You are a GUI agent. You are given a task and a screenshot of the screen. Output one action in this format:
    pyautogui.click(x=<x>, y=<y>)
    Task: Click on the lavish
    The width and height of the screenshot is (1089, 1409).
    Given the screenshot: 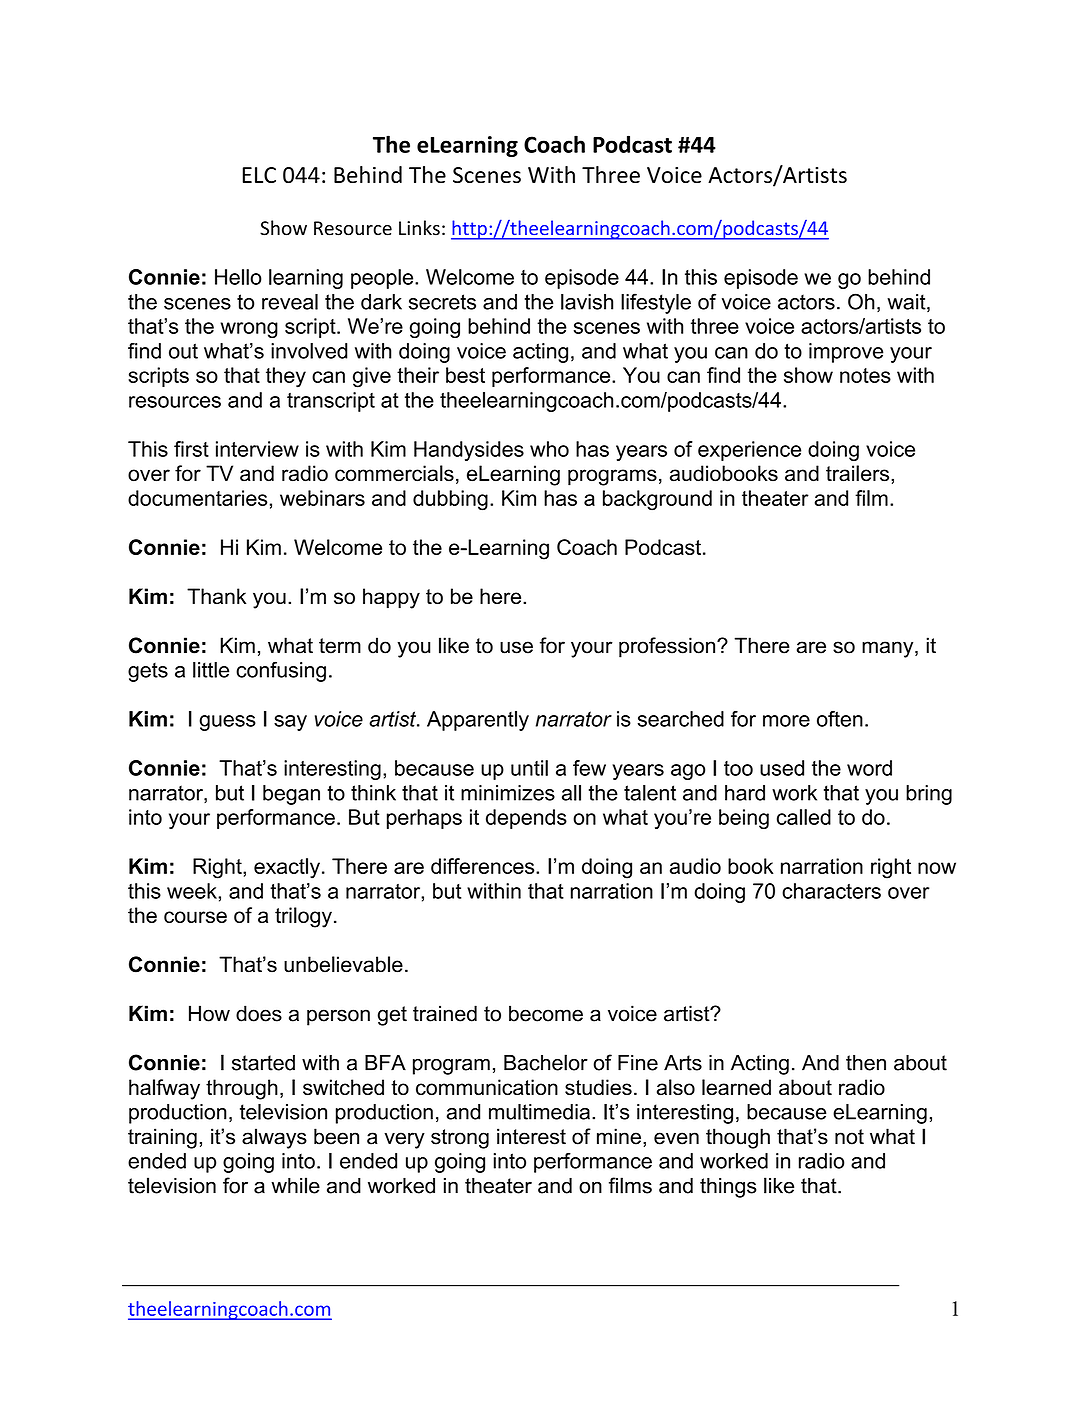 What is the action you would take?
    pyautogui.click(x=587, y=302)
